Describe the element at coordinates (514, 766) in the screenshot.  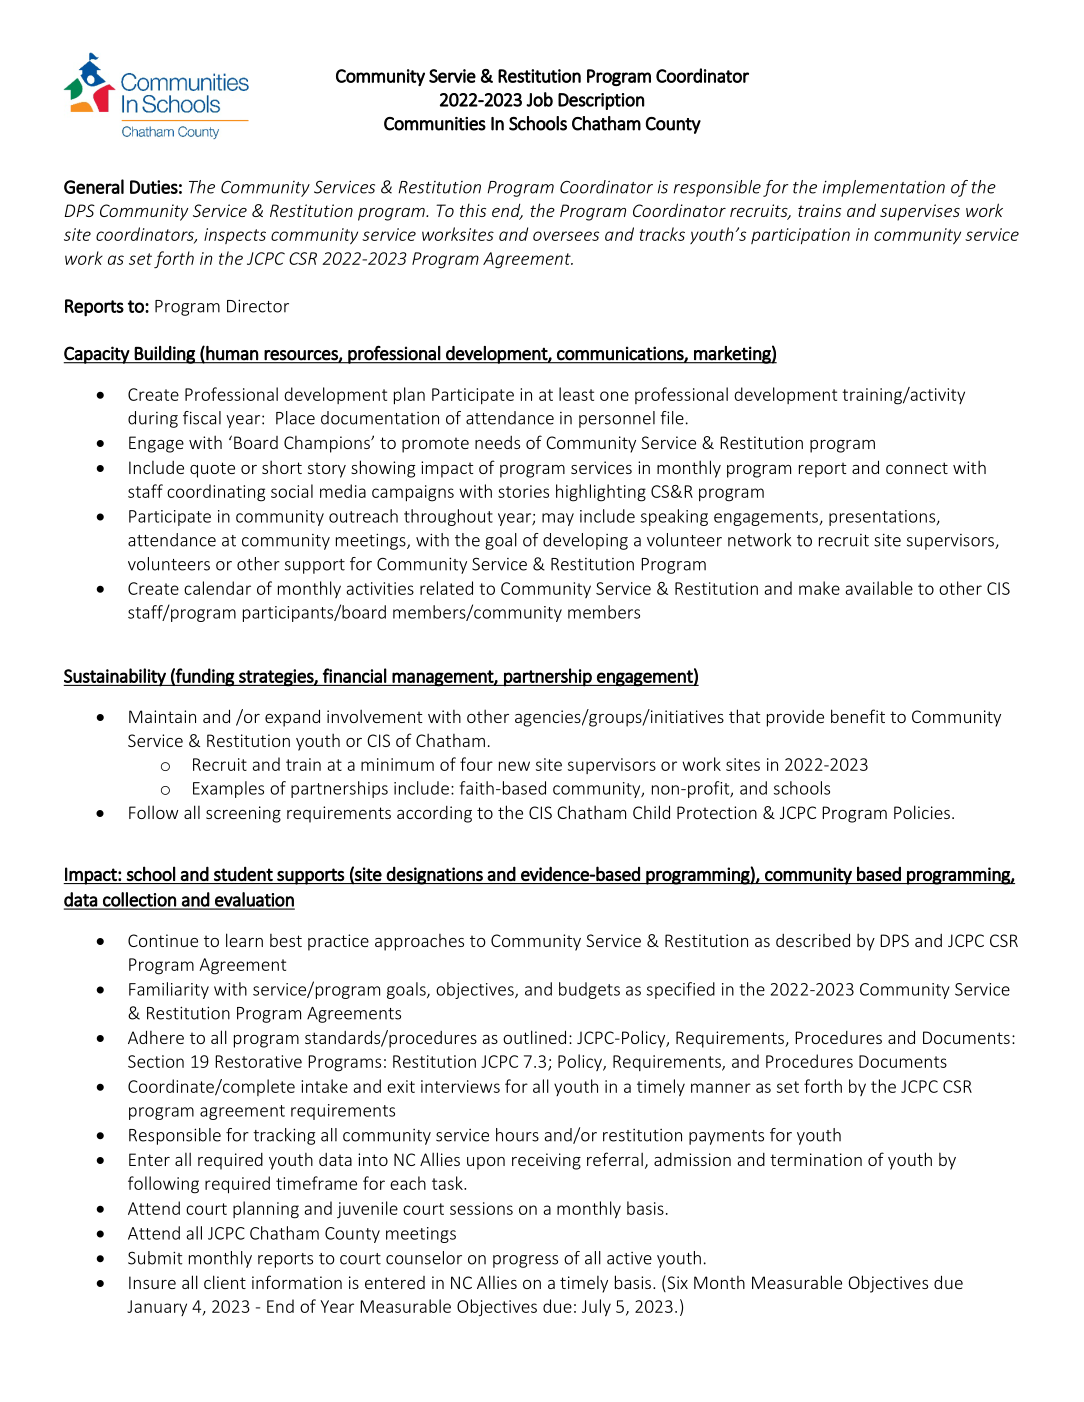
I see `new` at that location.
